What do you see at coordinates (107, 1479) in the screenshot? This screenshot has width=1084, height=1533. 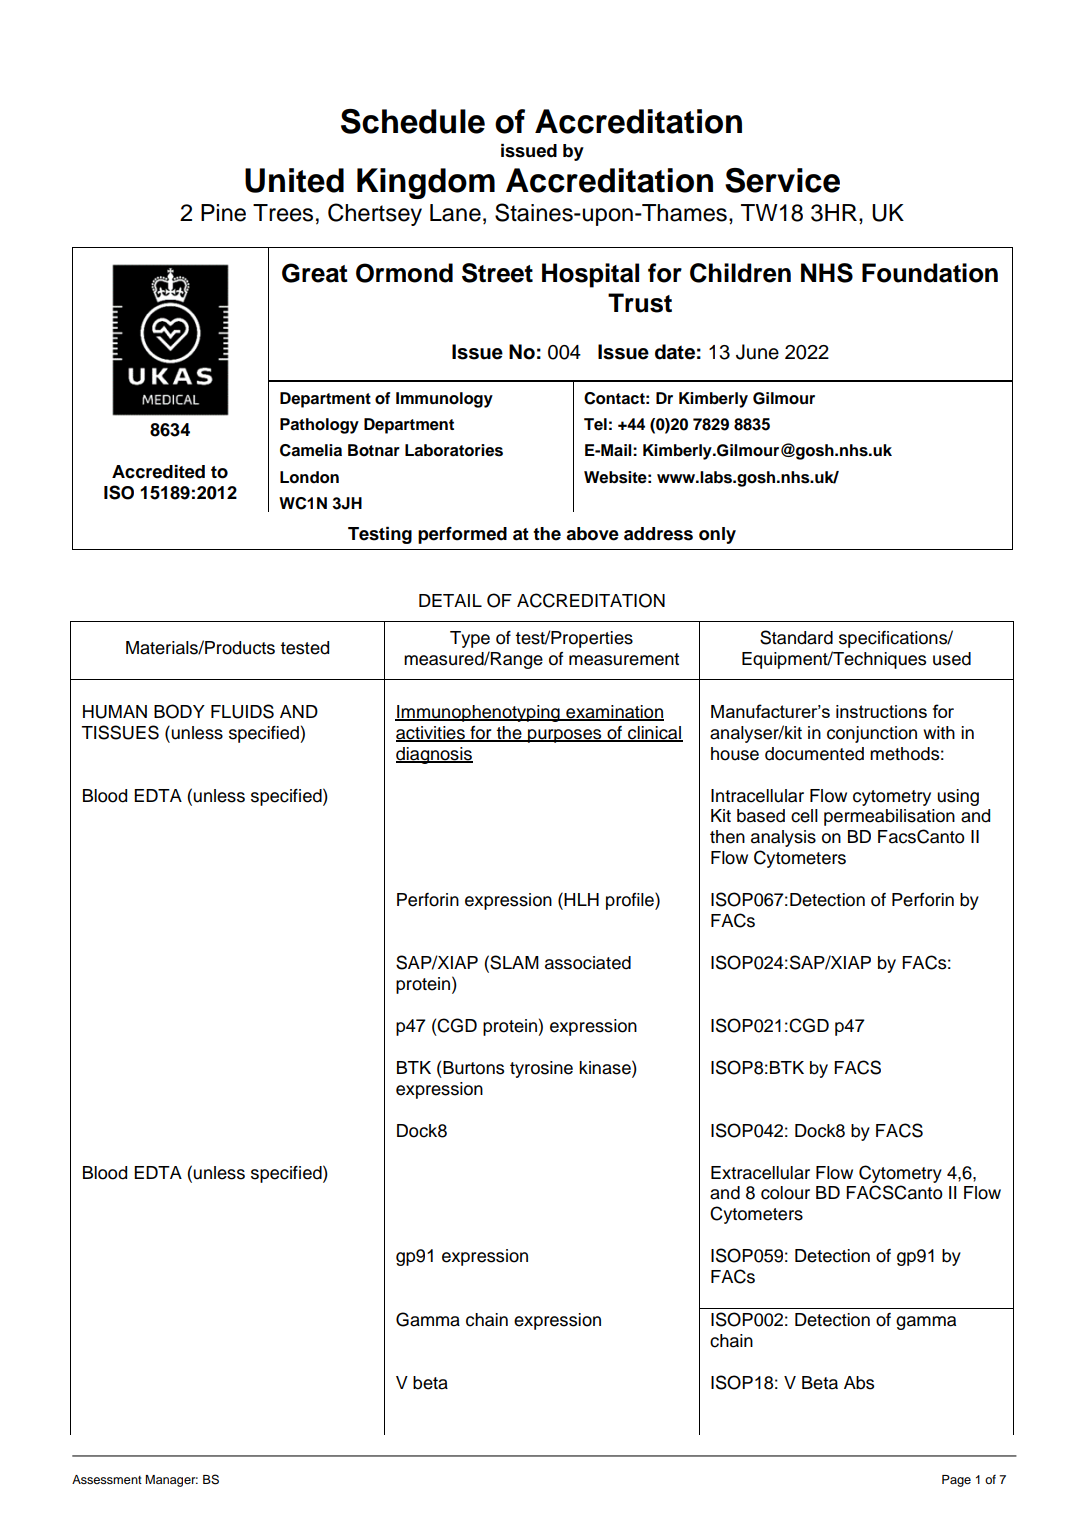 I see `Assessment` at bounding box center [107, 1479].
